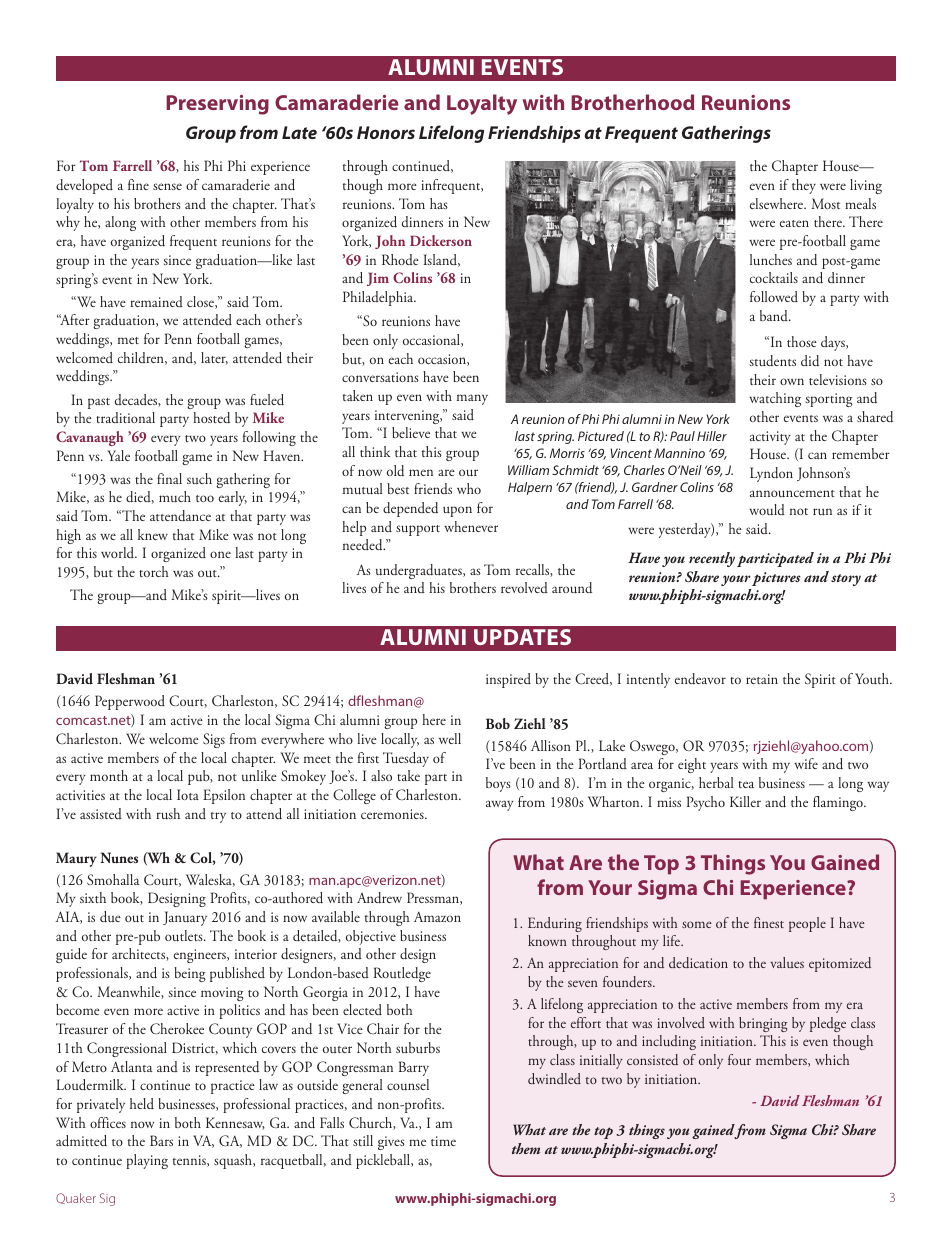 The width and height of the document is (952, 1233). Describe the element at coordinates (802, 341) in the document. I see `those` at that location.
